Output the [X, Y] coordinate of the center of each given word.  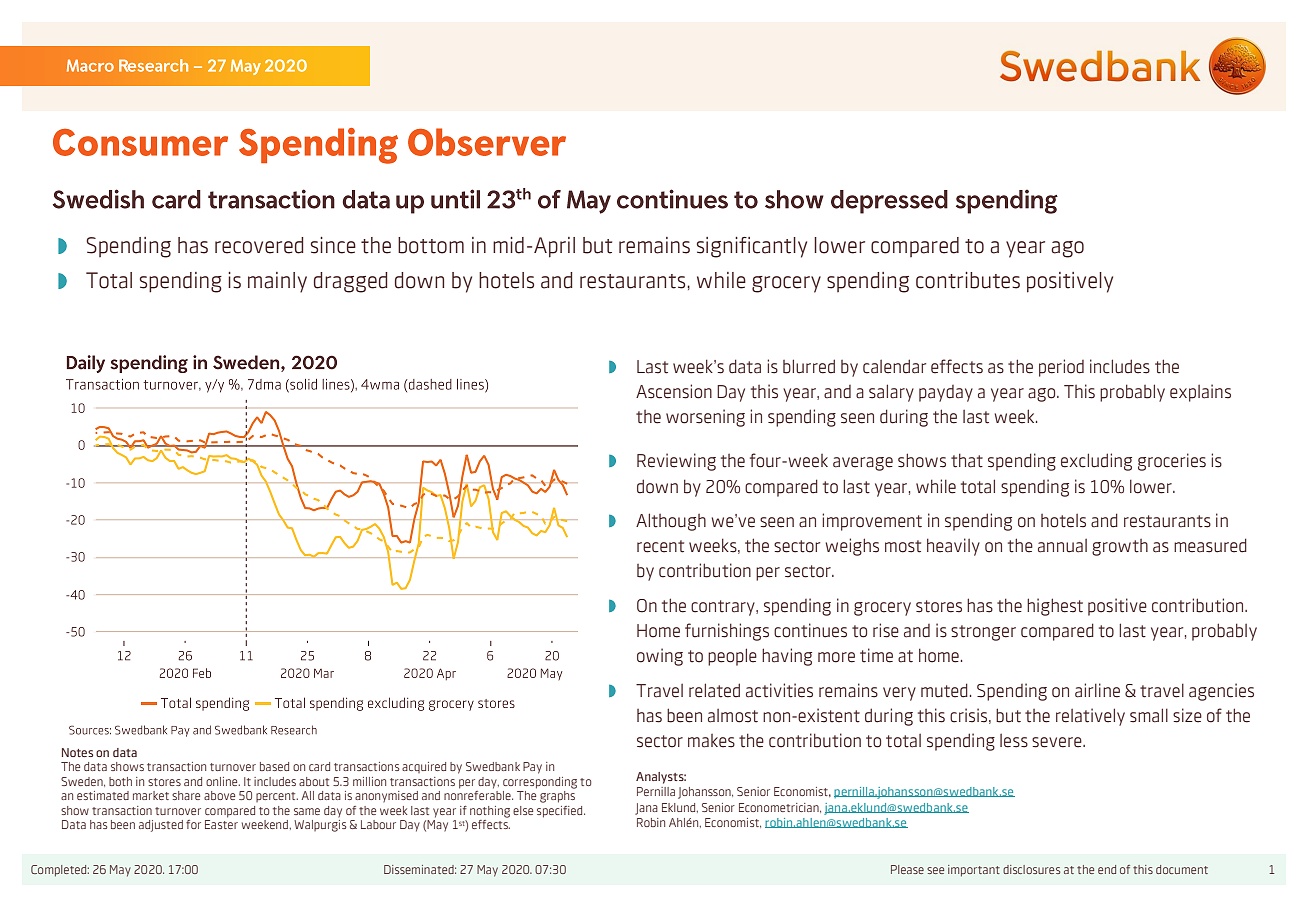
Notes [77, 752]
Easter [221, 824]
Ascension [674, 391]
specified [561, 812]
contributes [968, 280]
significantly [752, 247]
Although [671, 522]
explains [1200, 393]
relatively [1090, 717]
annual [1062, 546]
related [714, 690]
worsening [705, 418]
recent [660, 546]
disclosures [1031, 869]
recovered [259, 245]
